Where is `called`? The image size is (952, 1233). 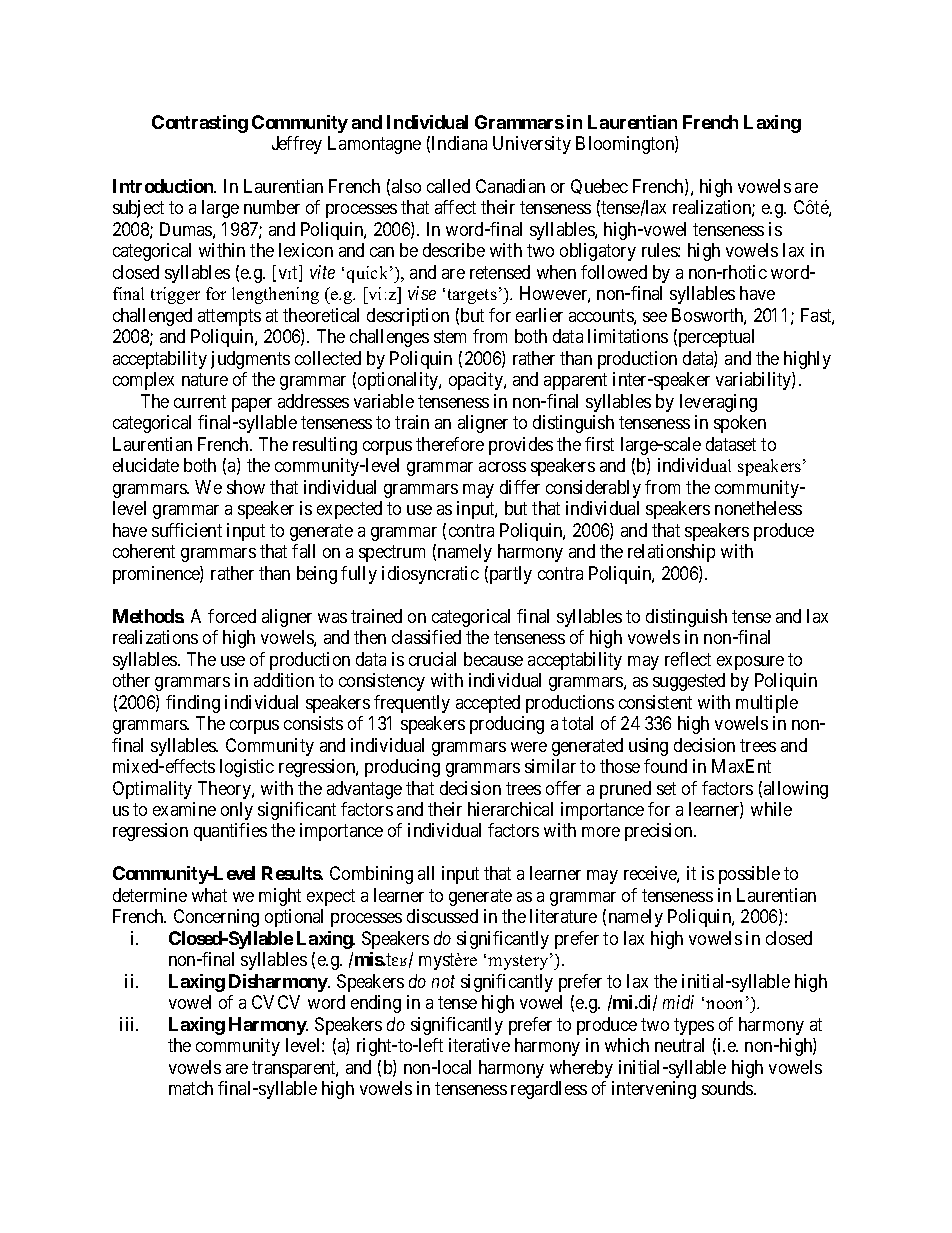
called is located at coordinates (448, 186).
